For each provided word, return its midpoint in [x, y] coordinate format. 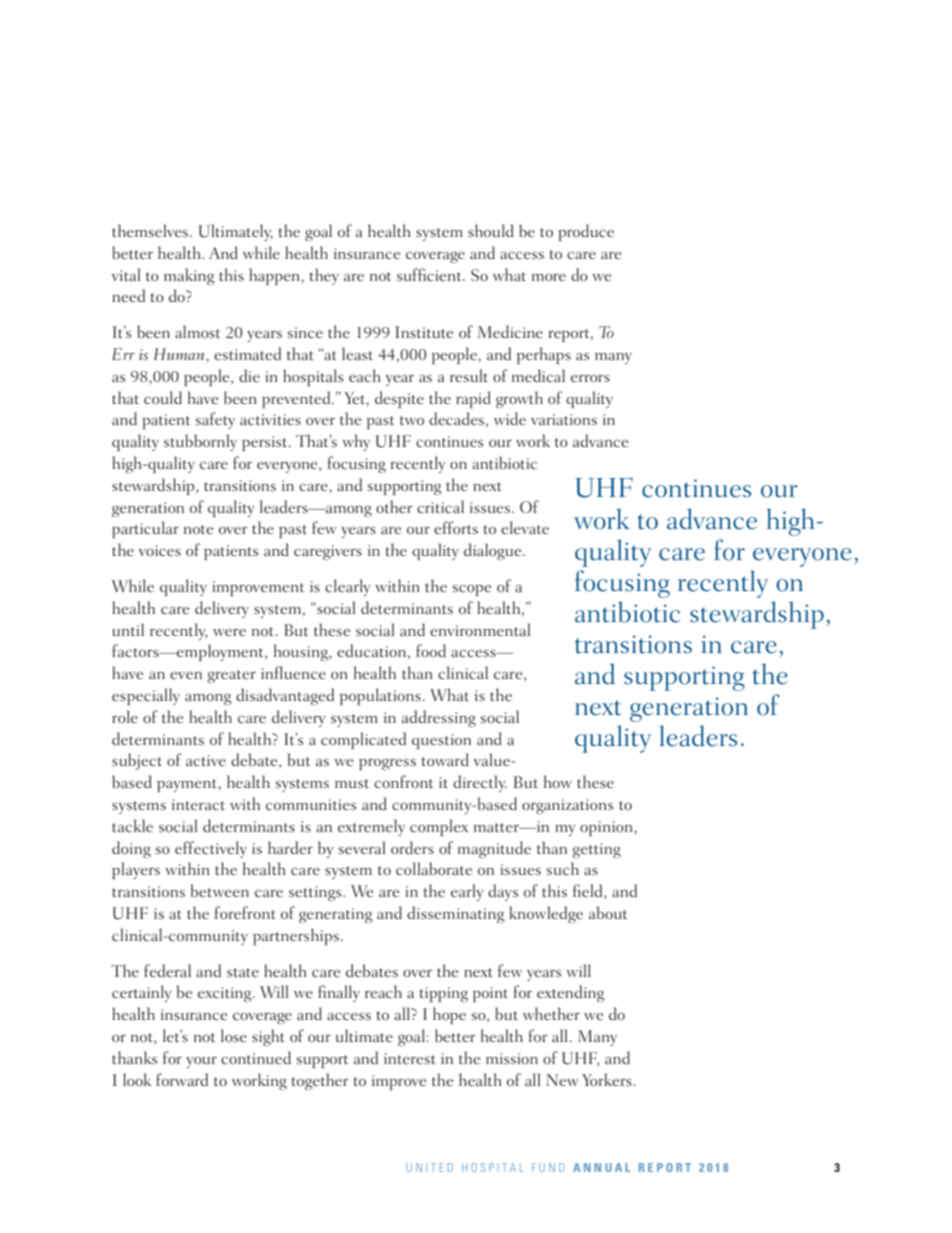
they [324, 276]
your [201, 1062]
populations [381, 696]
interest [410, 1058]
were [229, 632]
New [562, 1080]
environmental [480, 629]
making [189, 276]
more [549, 277]
